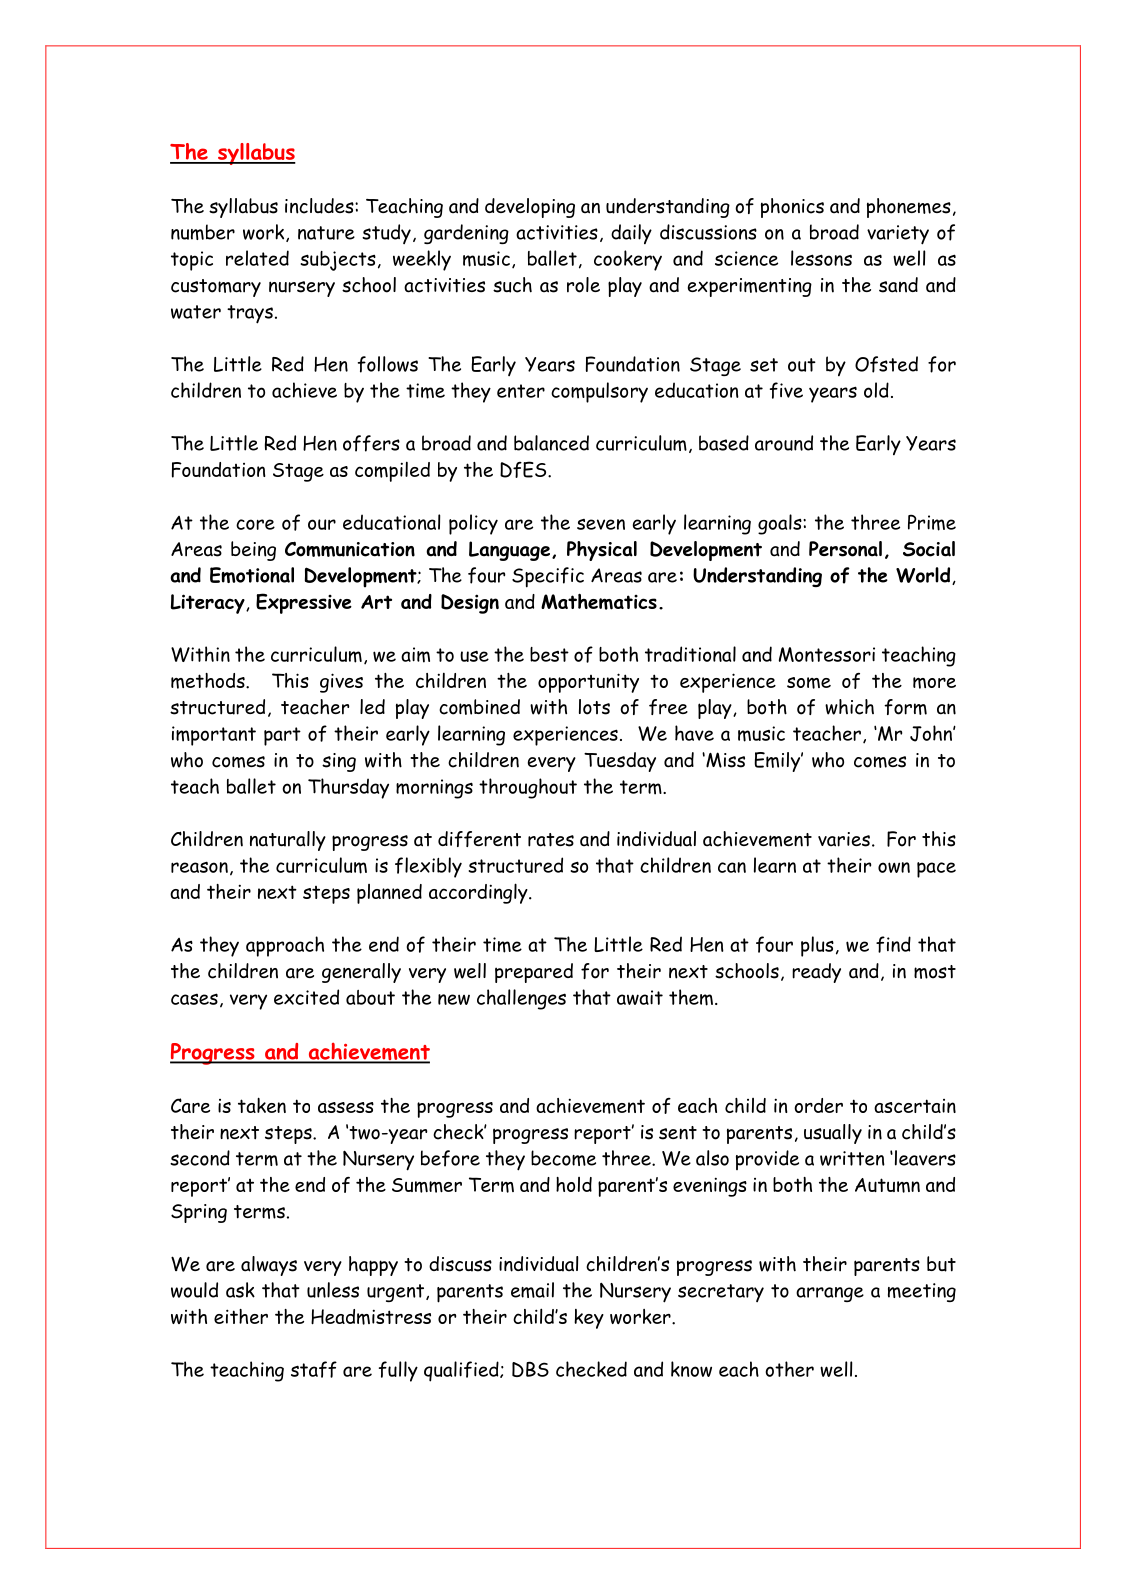 This document has height=1594, width=1126. I want to click on either, so click(241, 1316).
